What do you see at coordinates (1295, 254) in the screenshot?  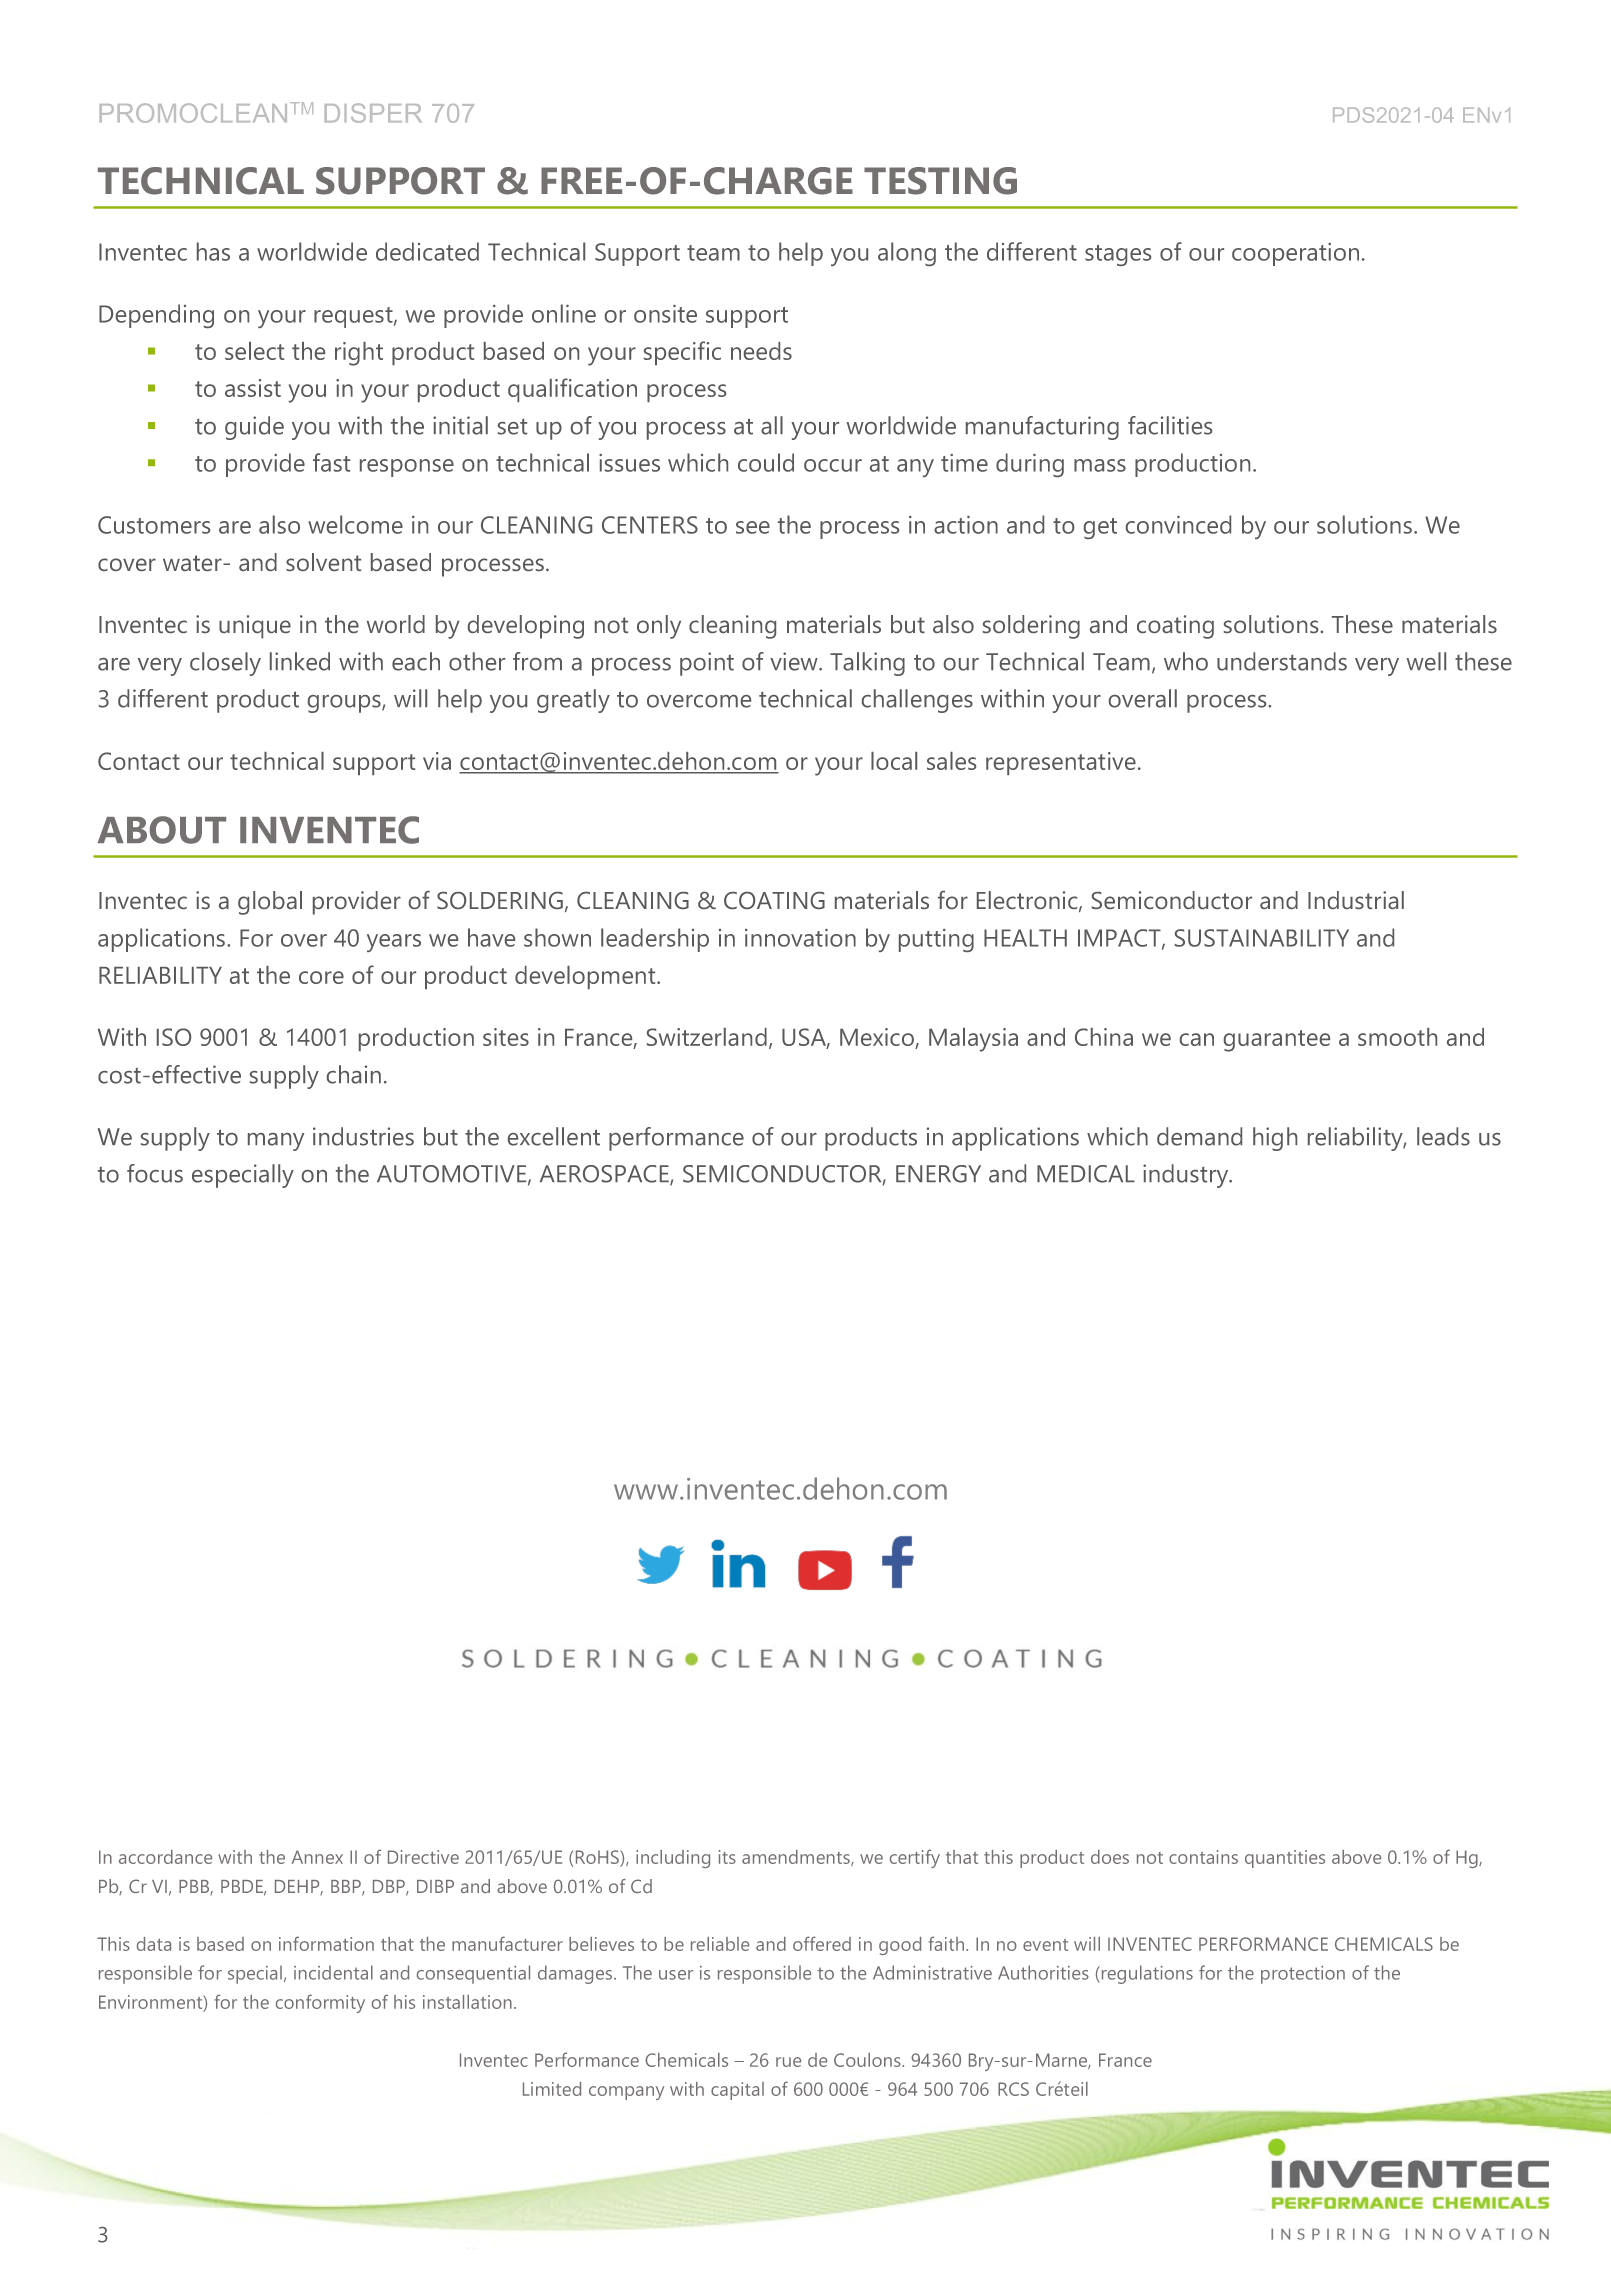 I see `cooperation` at bounding box center [1295, 254].
